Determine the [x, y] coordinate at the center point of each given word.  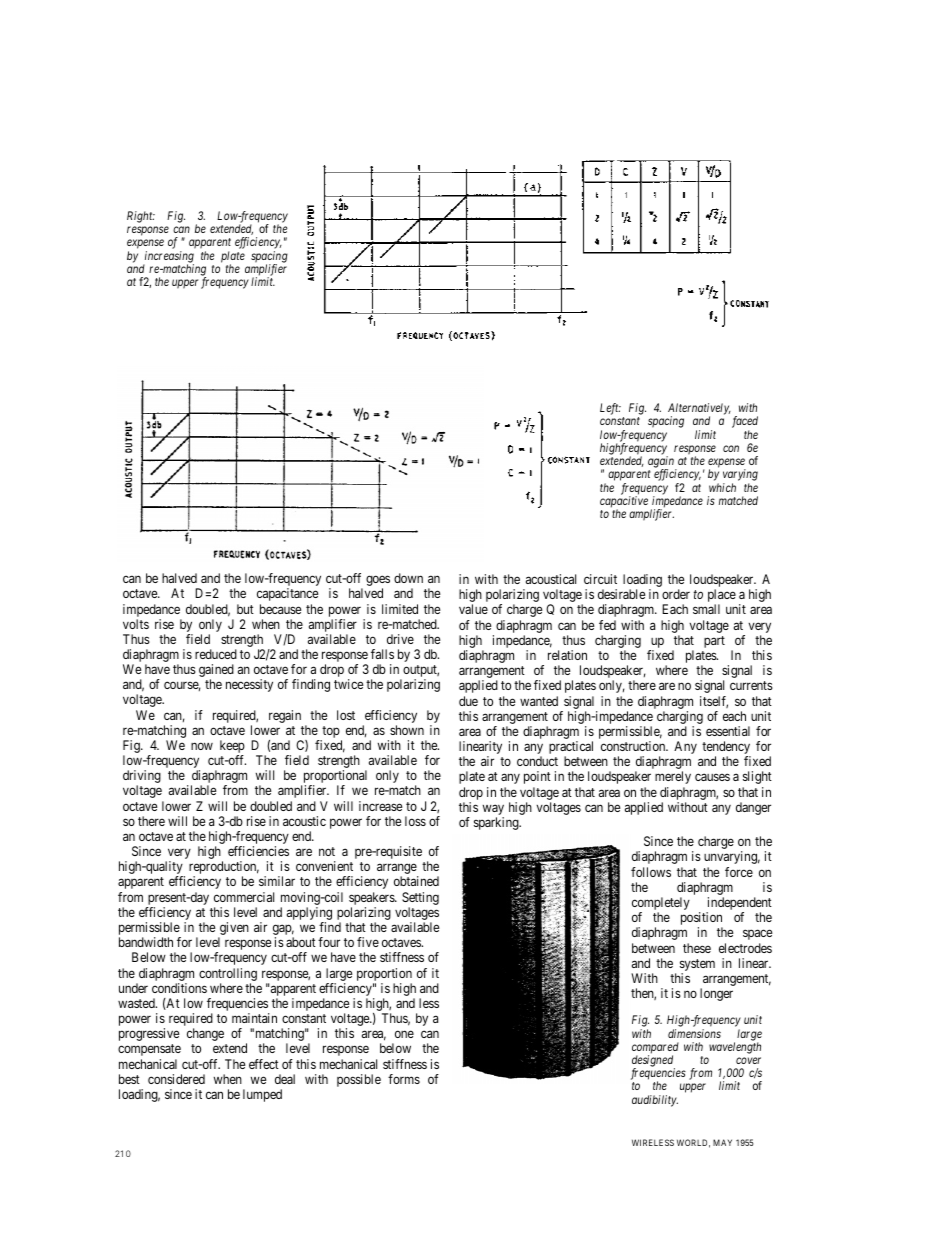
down [408, 578]
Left [610, 409]
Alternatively [699, 410]
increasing [168, 258]
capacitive [624, 503]
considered [176, 1079]
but [245, 609]
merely [673, 777]
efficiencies [258, 851]
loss [415, 821]
